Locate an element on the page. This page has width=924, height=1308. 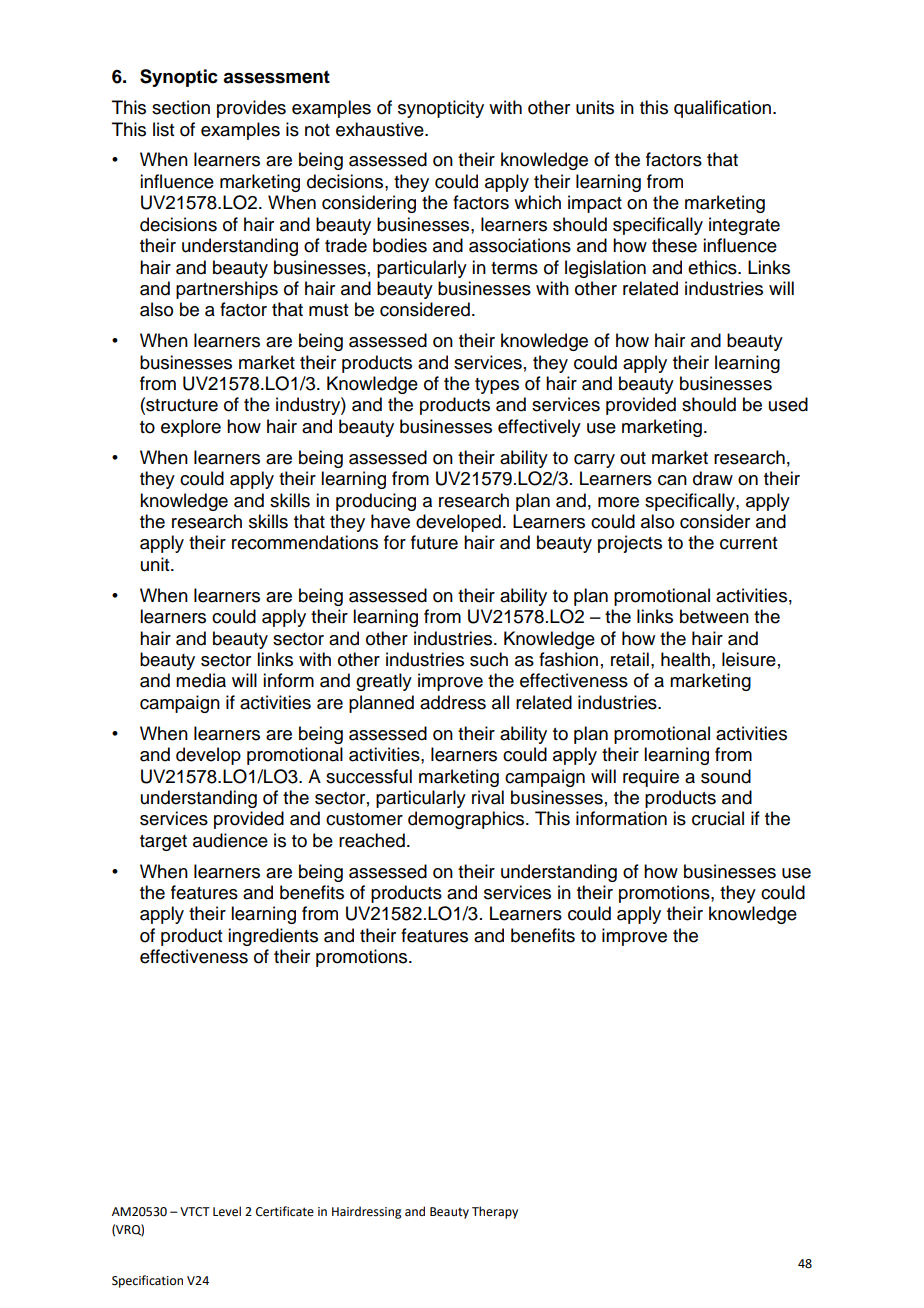
Certificate is located at coordinates (285, 1211).
